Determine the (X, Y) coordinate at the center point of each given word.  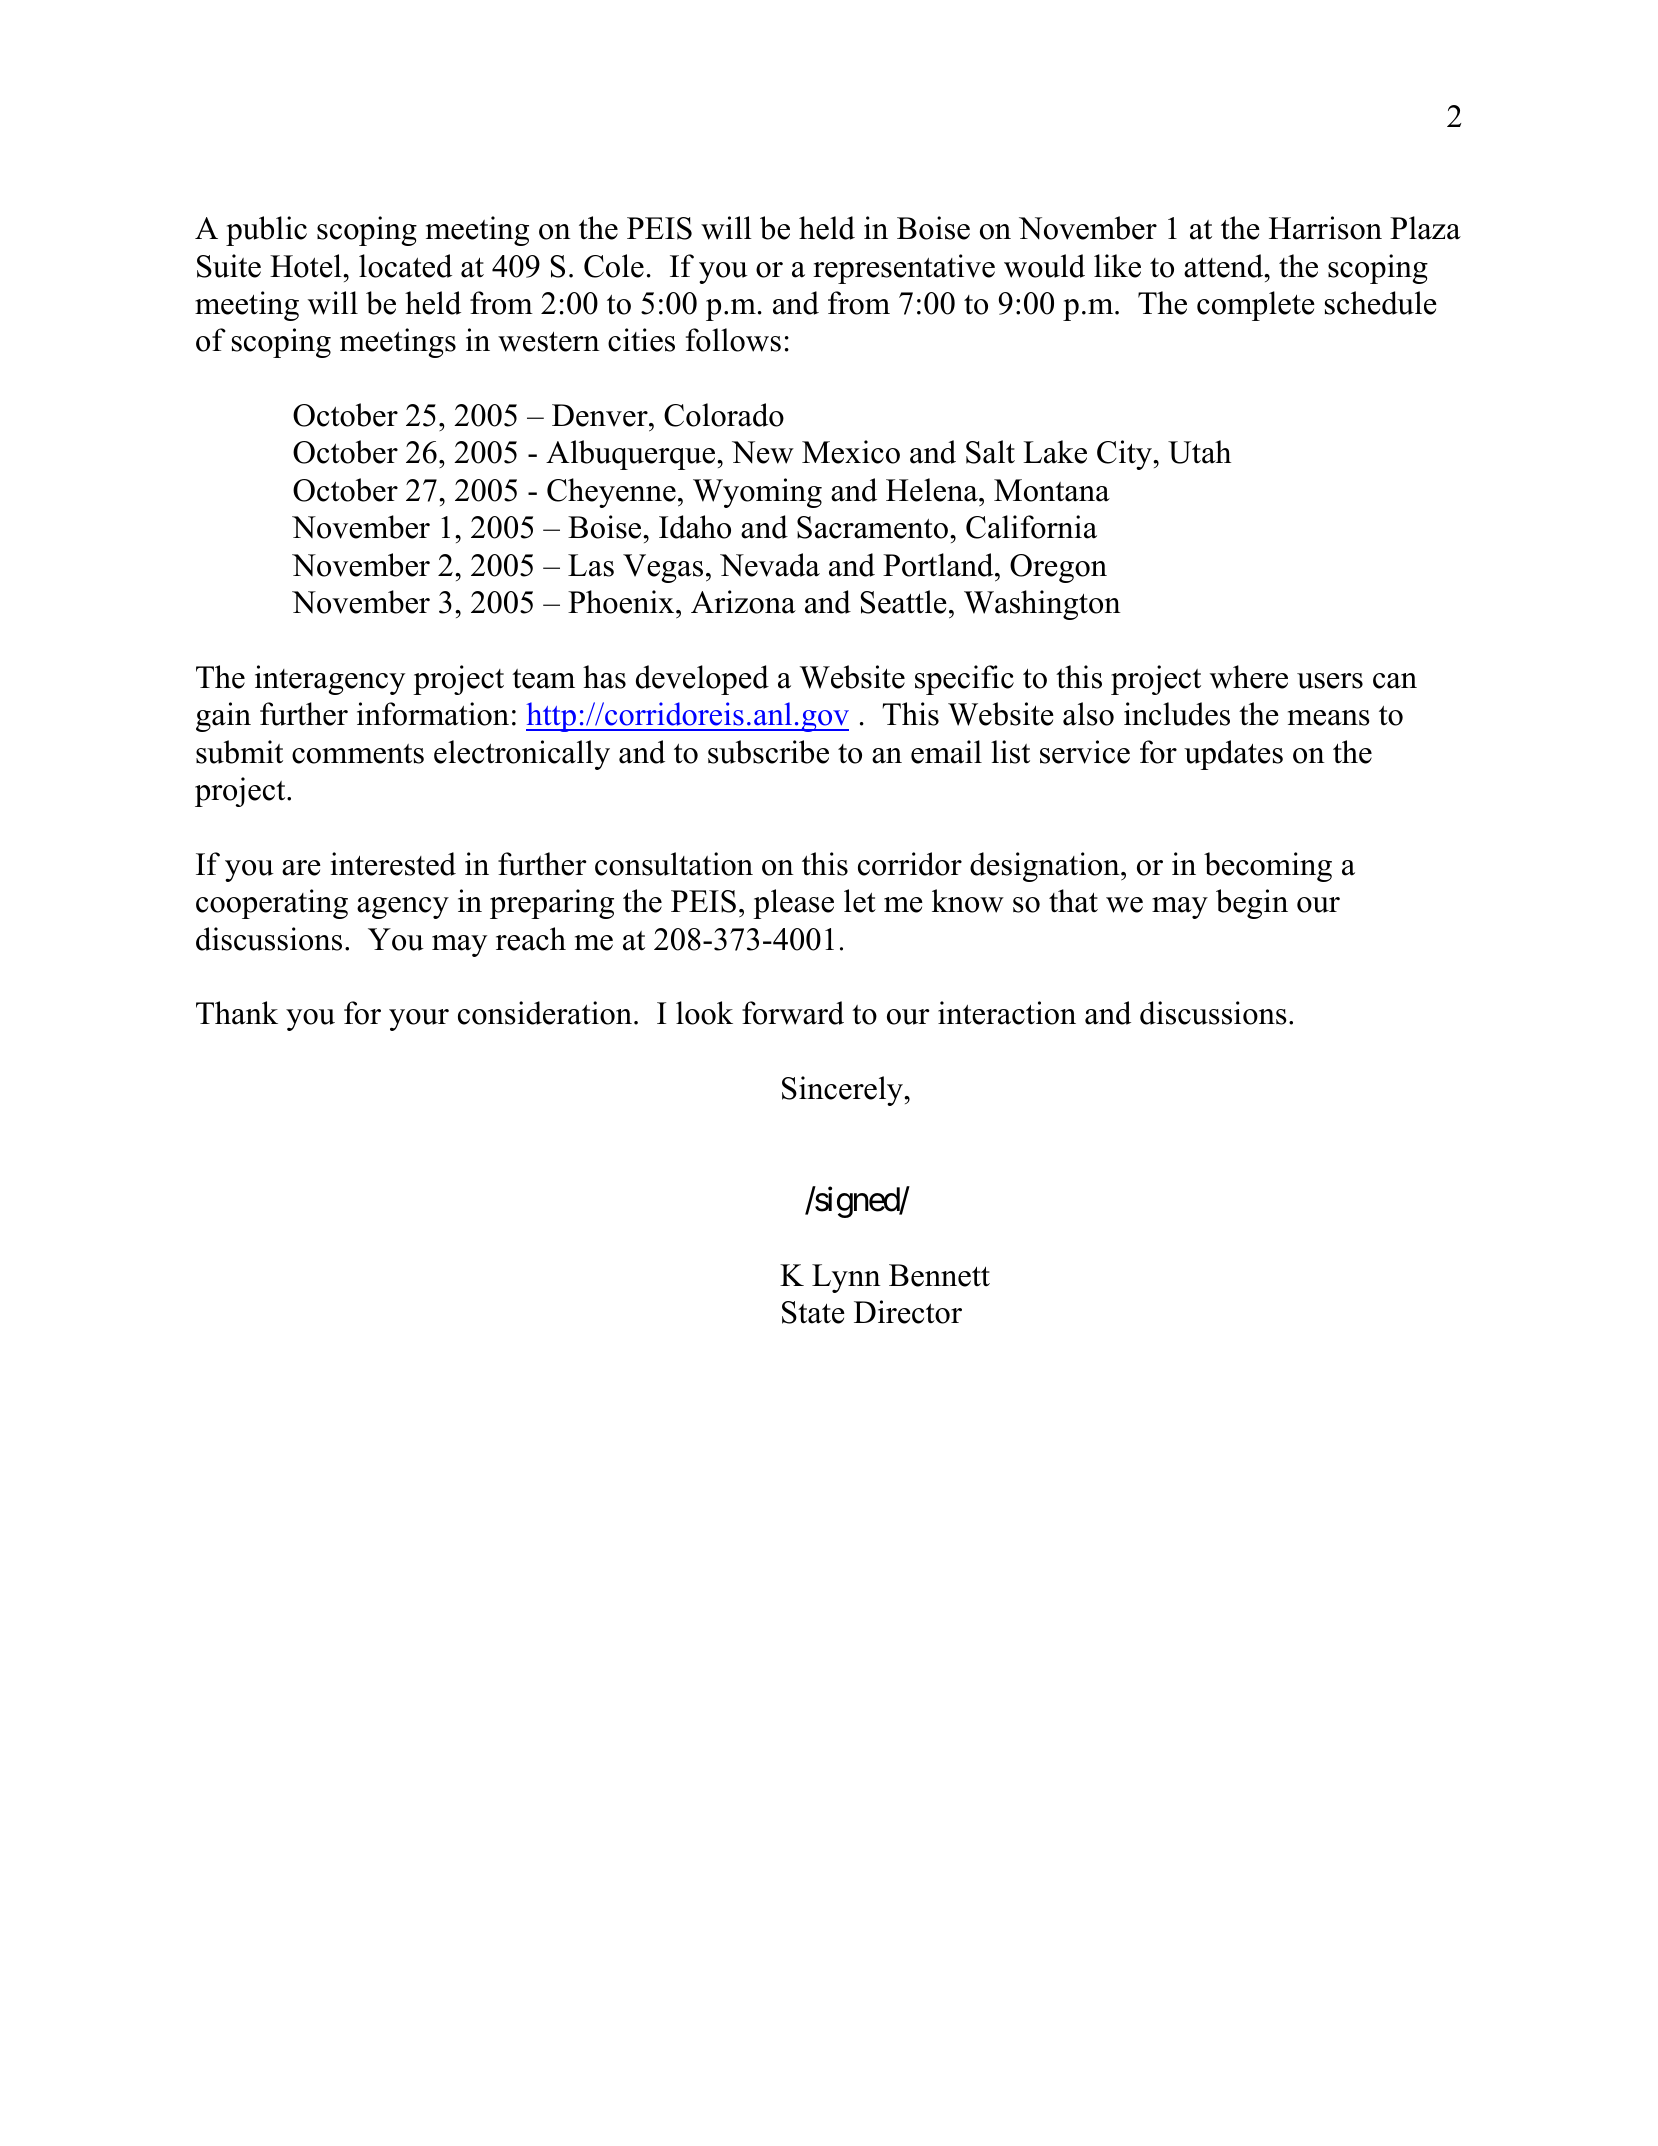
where (1249, 677)
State (813, 1312)
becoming (1268, 867)
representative (904, 269)
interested (393, 864)
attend (1225, 266)
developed (702, 680)
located (405, 266)
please (793, 904)
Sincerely (843, 1091)
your (419, 1020)
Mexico (851, 452)
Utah (1199, 452)
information (433, 714)
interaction (1007, 1013)
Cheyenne (611, 493)
